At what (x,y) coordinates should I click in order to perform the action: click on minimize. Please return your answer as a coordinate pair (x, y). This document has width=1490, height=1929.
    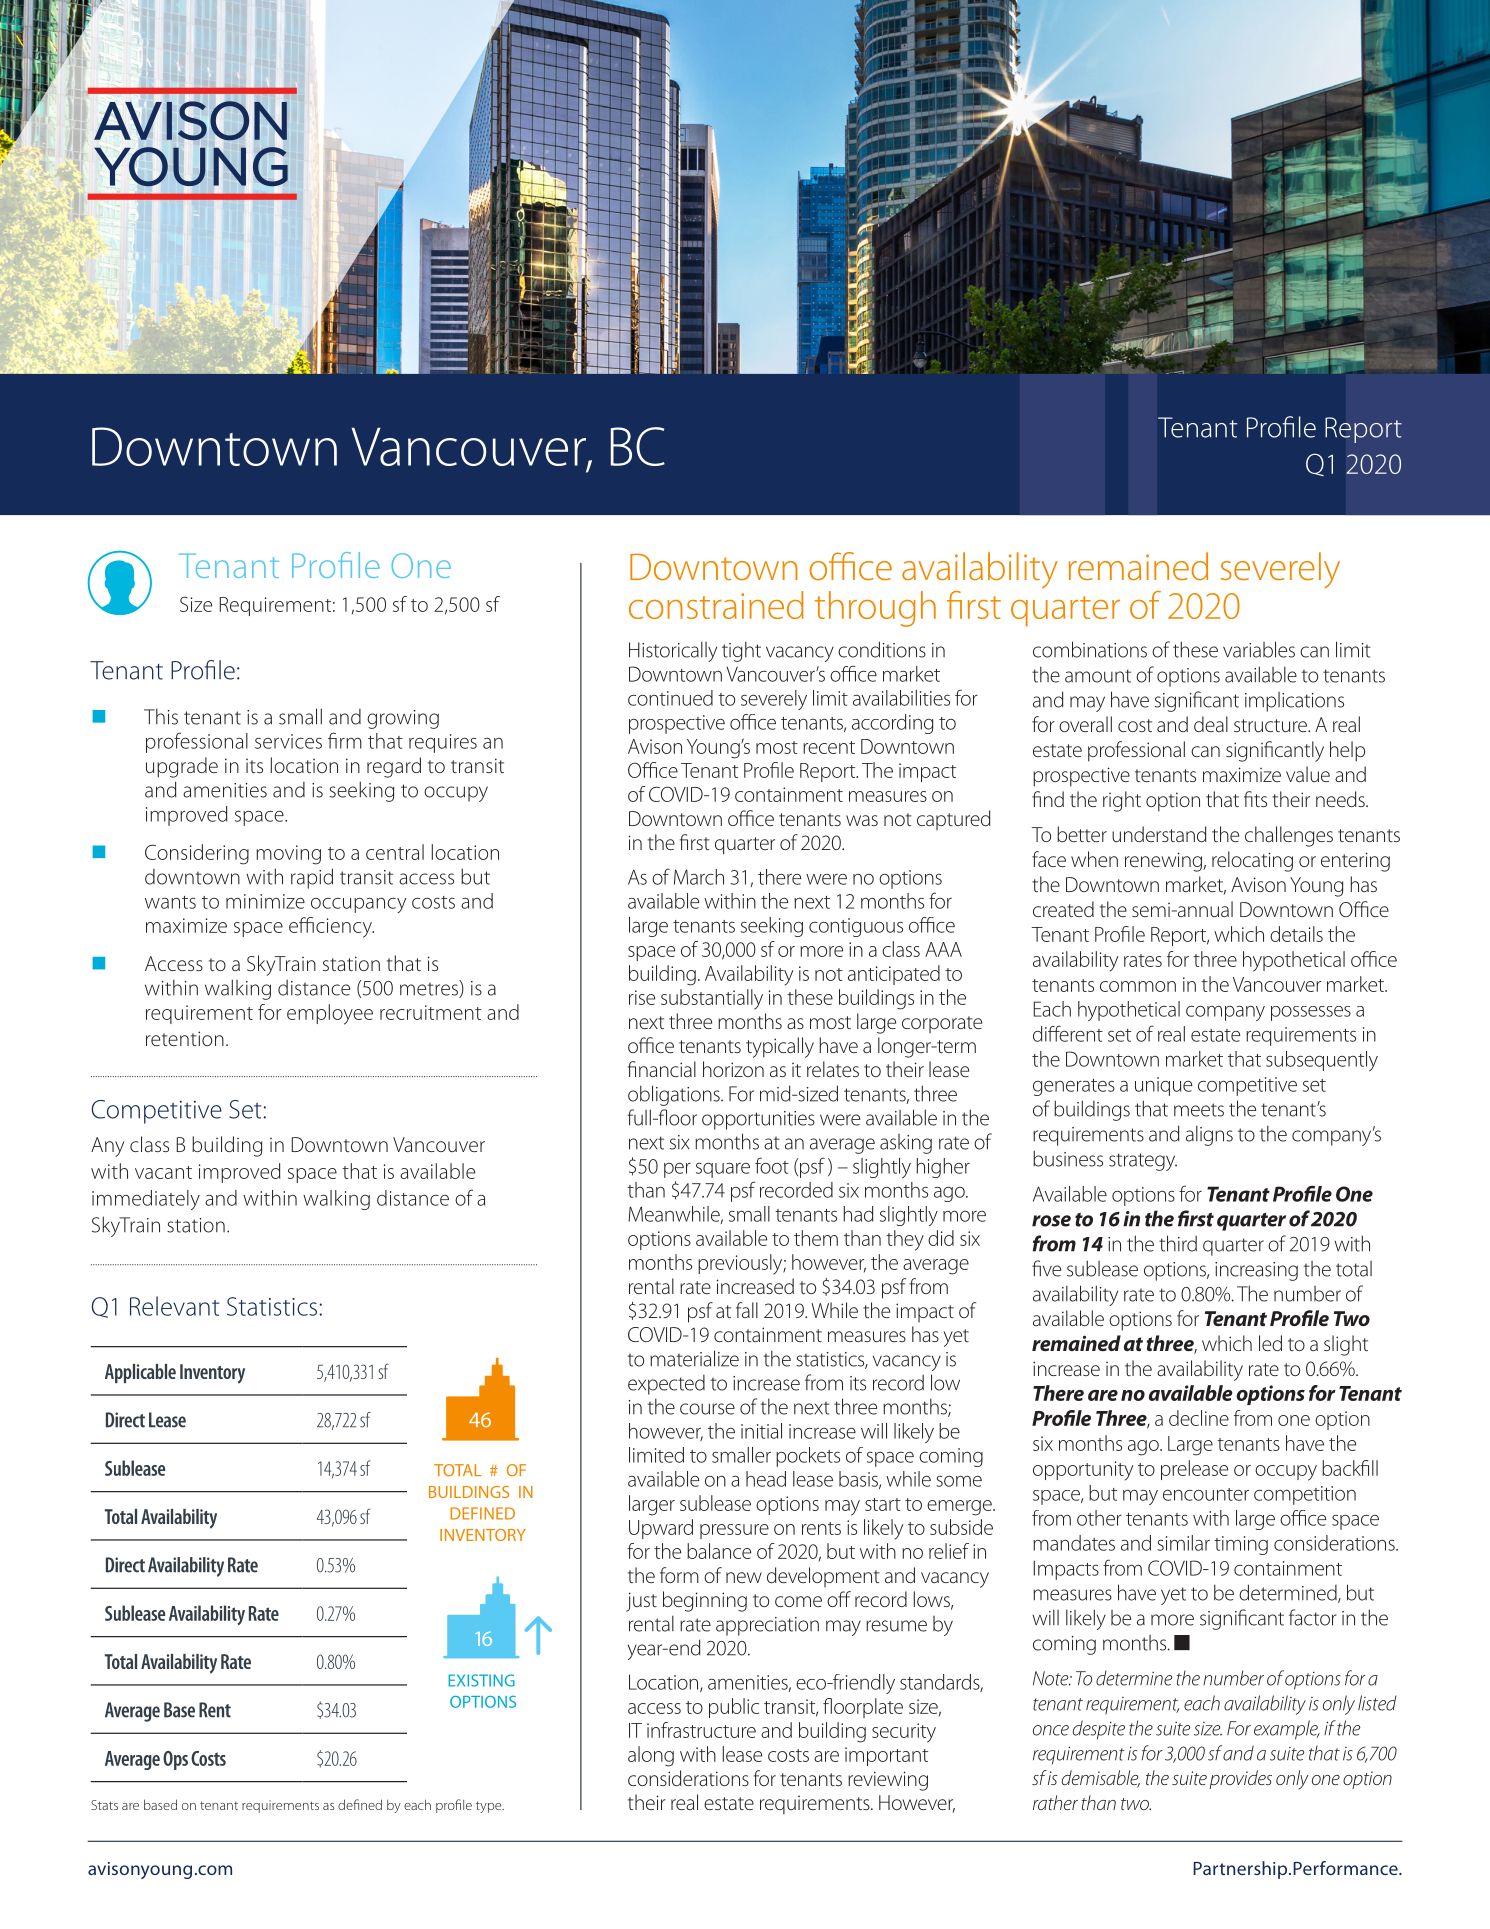
    Looking at the image, I should click on (265, 901).
